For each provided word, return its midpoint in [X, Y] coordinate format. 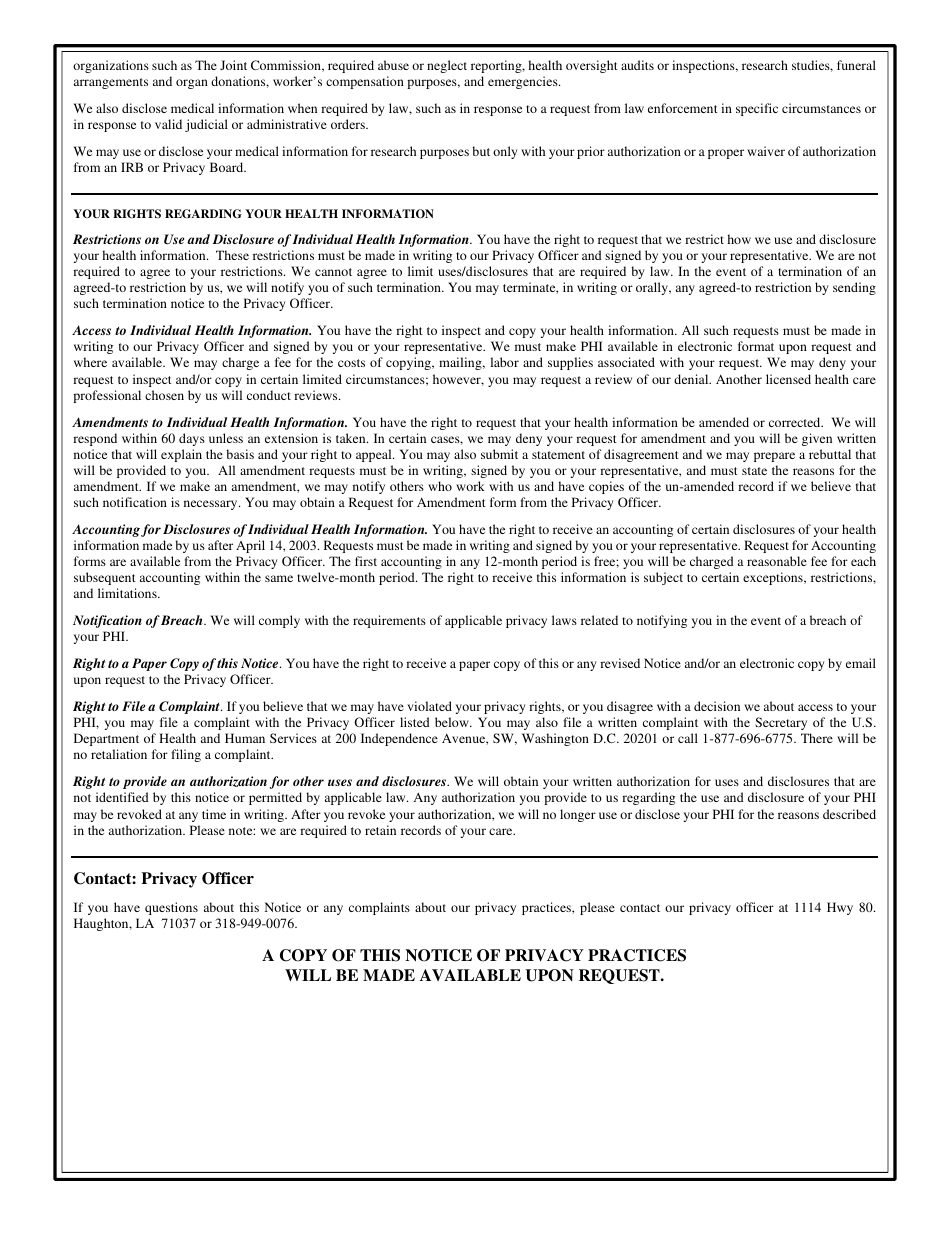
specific [757, 109]
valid [168, 124]
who [440, 486]
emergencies [524, 82]
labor [504, 362]
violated [429, 706]
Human [245, 738]
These [232, 255]
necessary [212, 505]
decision [717, 706]
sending [854, 288]
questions [171, 908]
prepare [774, 457]
